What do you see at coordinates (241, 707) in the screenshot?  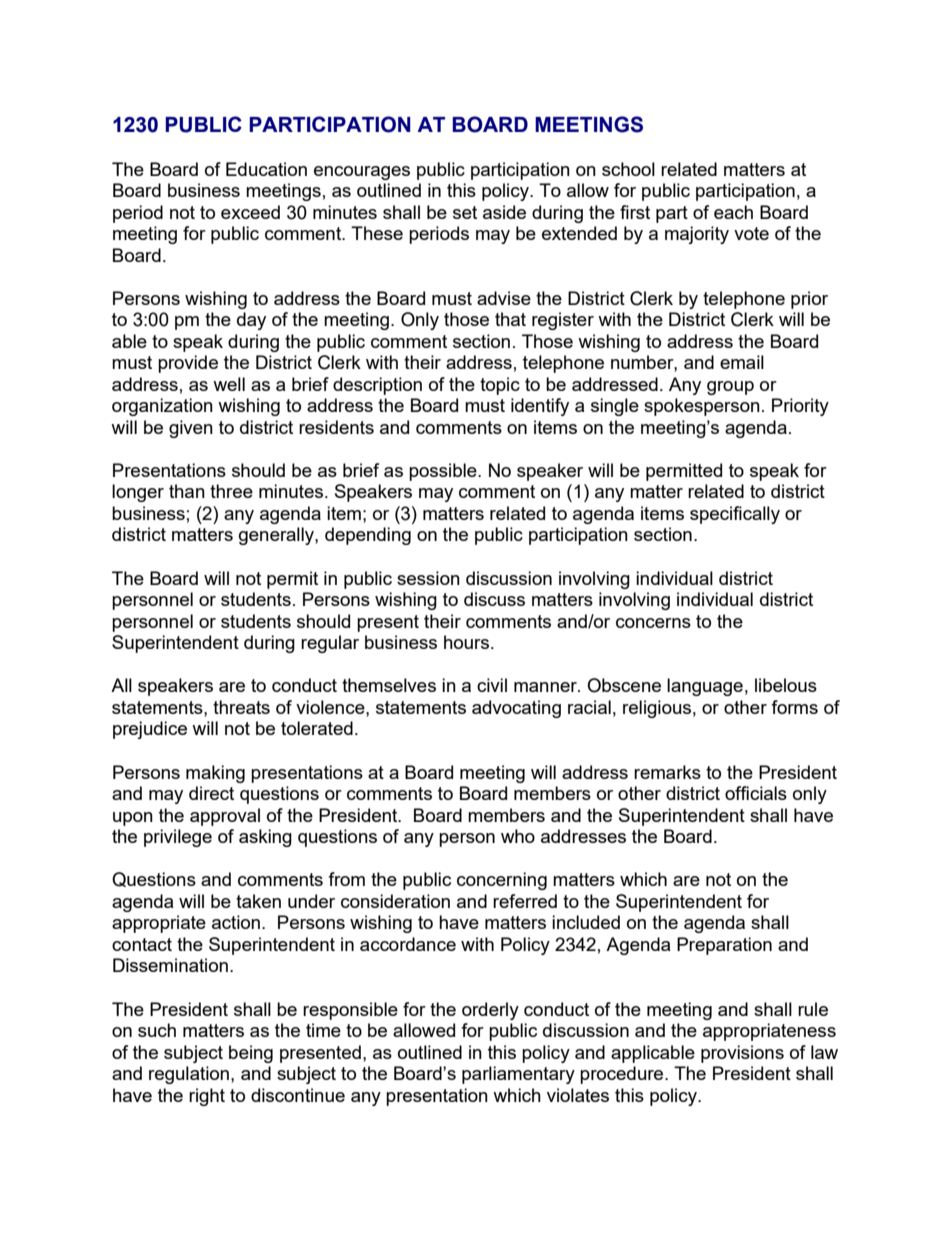 I see `threats` at bounding box center [241, 707].
